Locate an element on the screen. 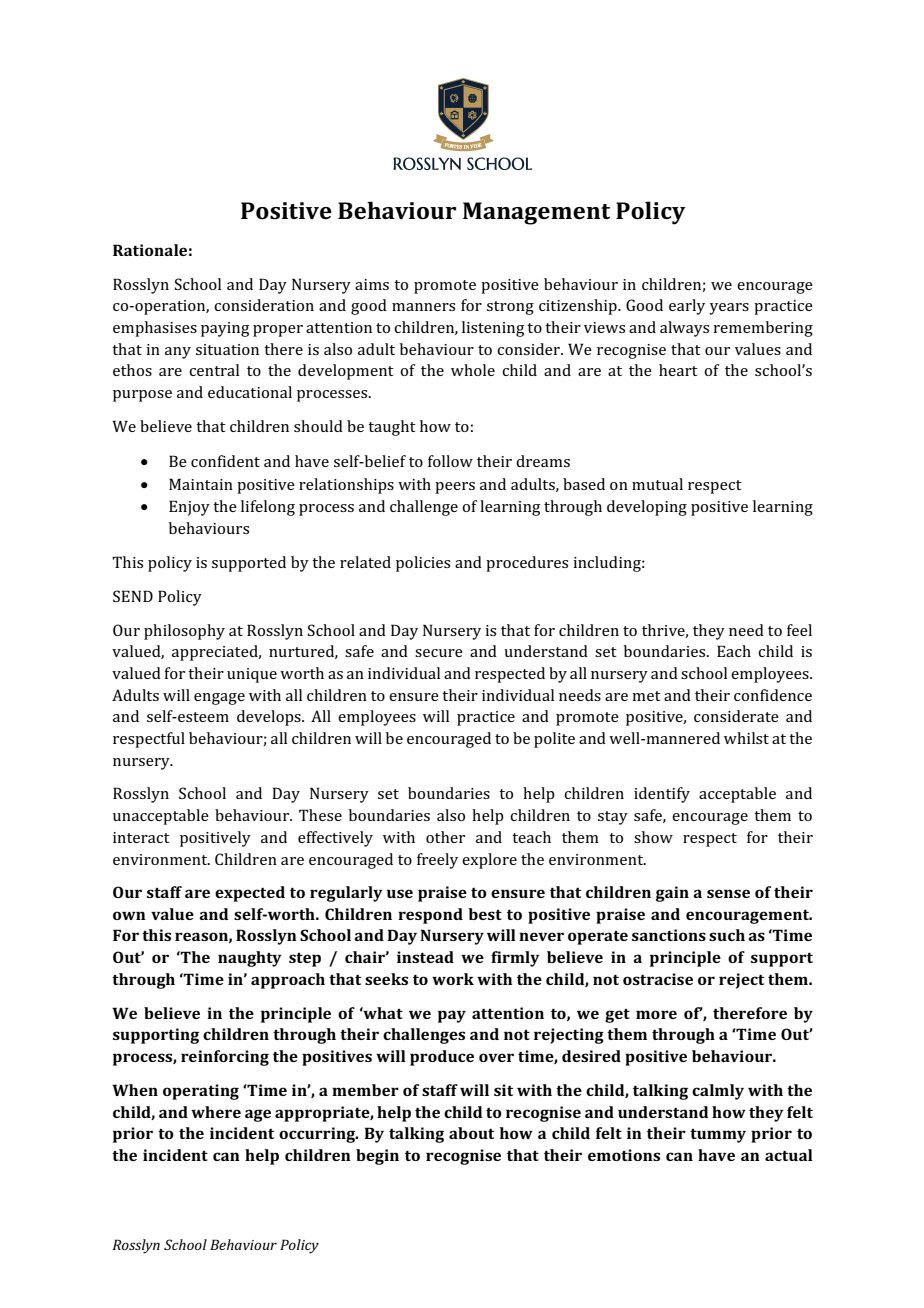 The image size is (924, 1308). about is located at coordinates (471, 1133).
